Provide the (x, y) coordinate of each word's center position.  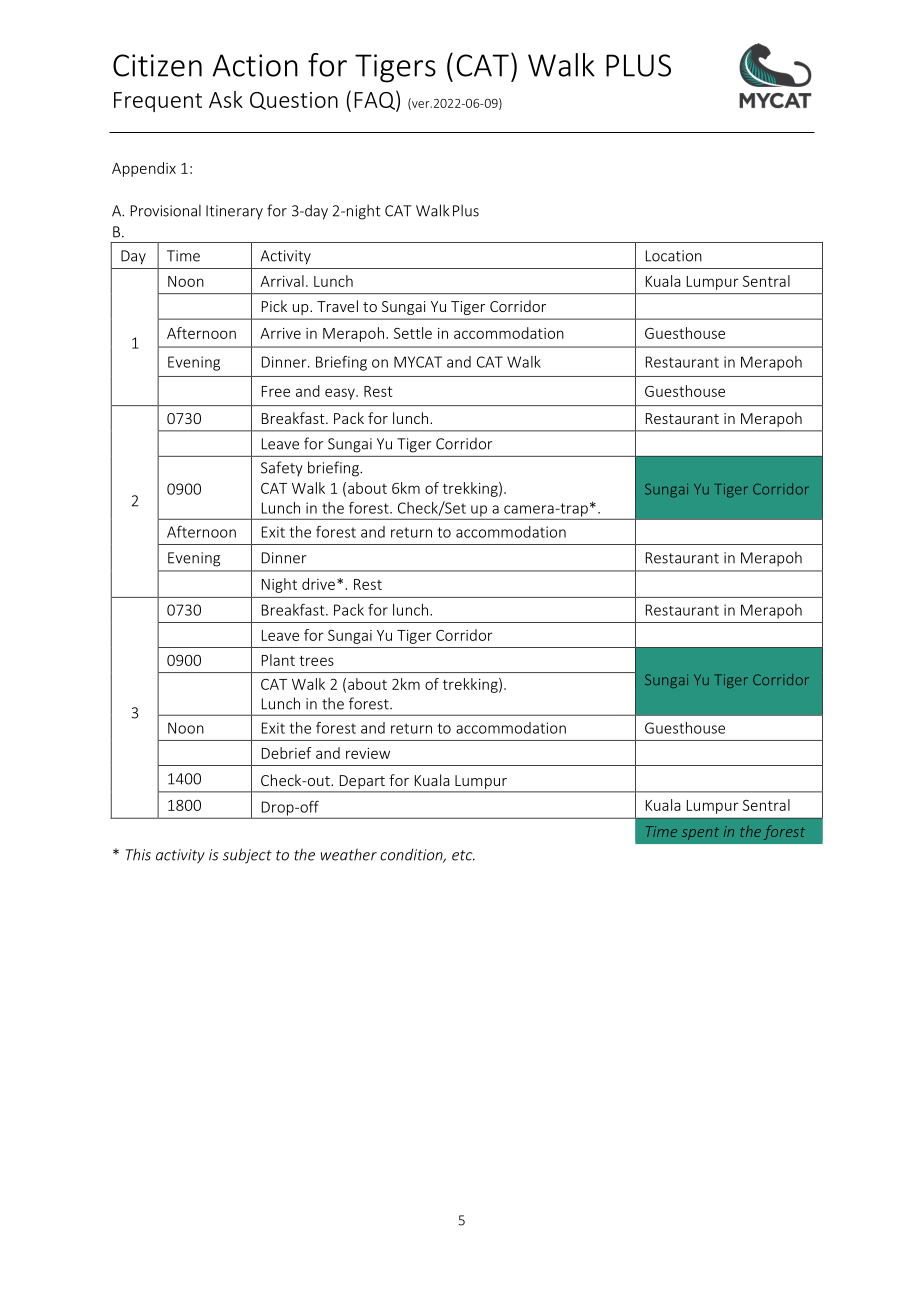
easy (341, 394)
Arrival (282, 281)
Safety (282, 468)
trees (316, 660)
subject (247, 856)
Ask (226, 99)
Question (294, 101)
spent (700, 833)
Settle (413, 333)
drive (318, 584)
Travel (337, 306)
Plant (278, 660)
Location (674, 256)
